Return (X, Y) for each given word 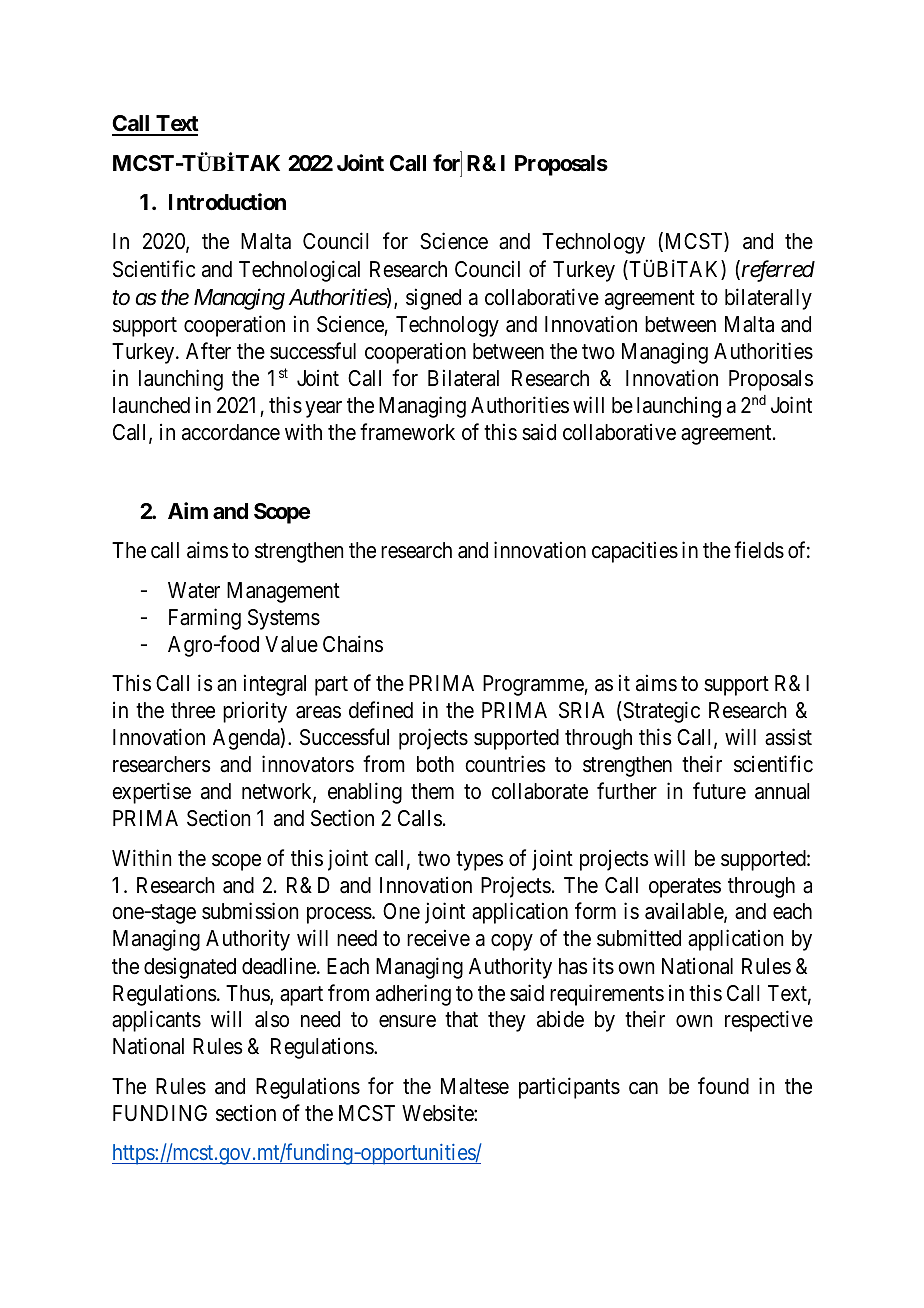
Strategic (660, 712)
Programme (534, 685)
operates (685, 888)
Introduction (227, 201)
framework (407, 432)
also (272, 1019)
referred (778, 271)
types (479, 861)
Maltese (475, 1086)
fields (759, 550)
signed (433, 299)
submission (250, 911)
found (723, 1086)
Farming (205, 619)
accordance (231, 432)
